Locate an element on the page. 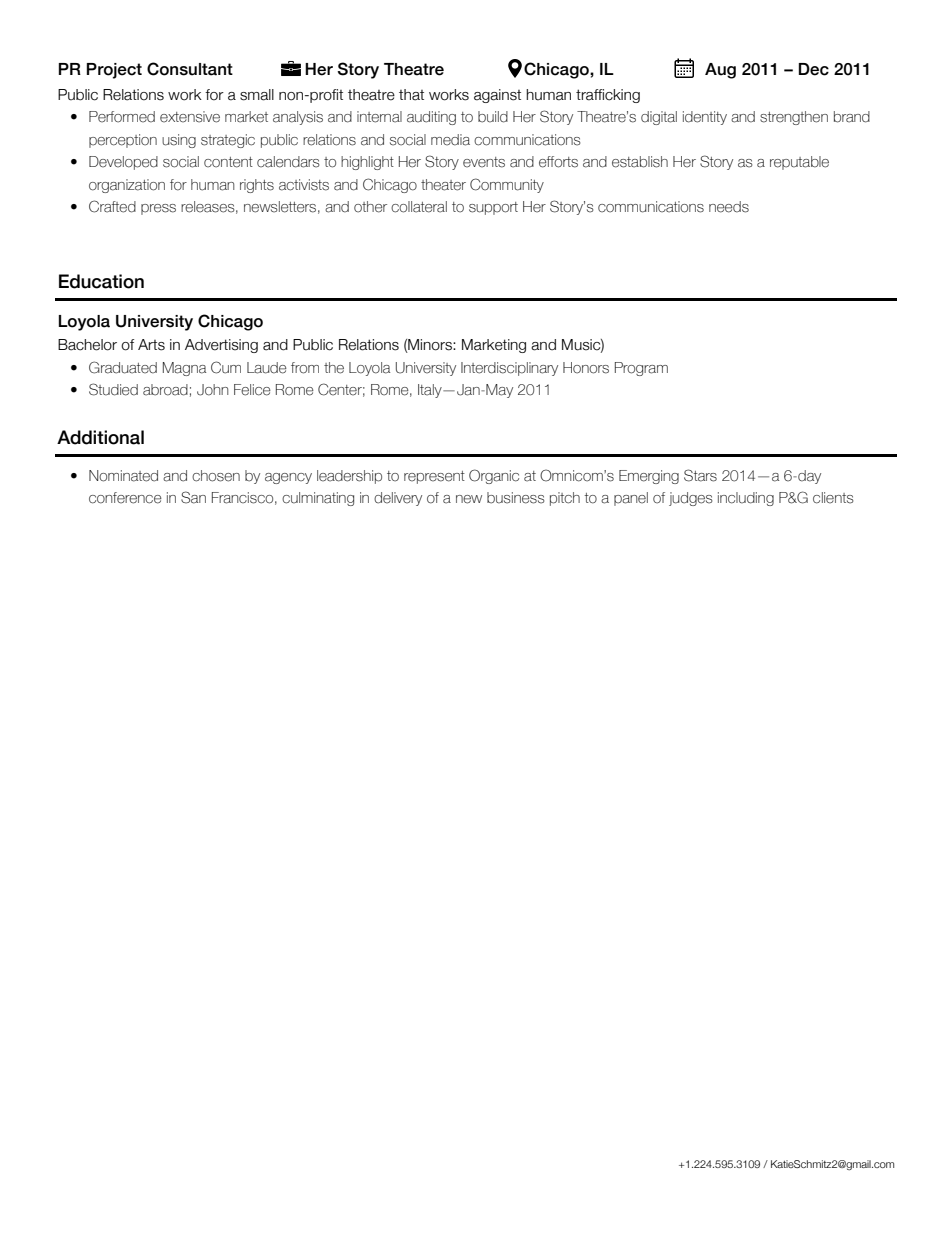 The height and width of the page is (1233, 952). abroad is located at coordinates (165, 390).
